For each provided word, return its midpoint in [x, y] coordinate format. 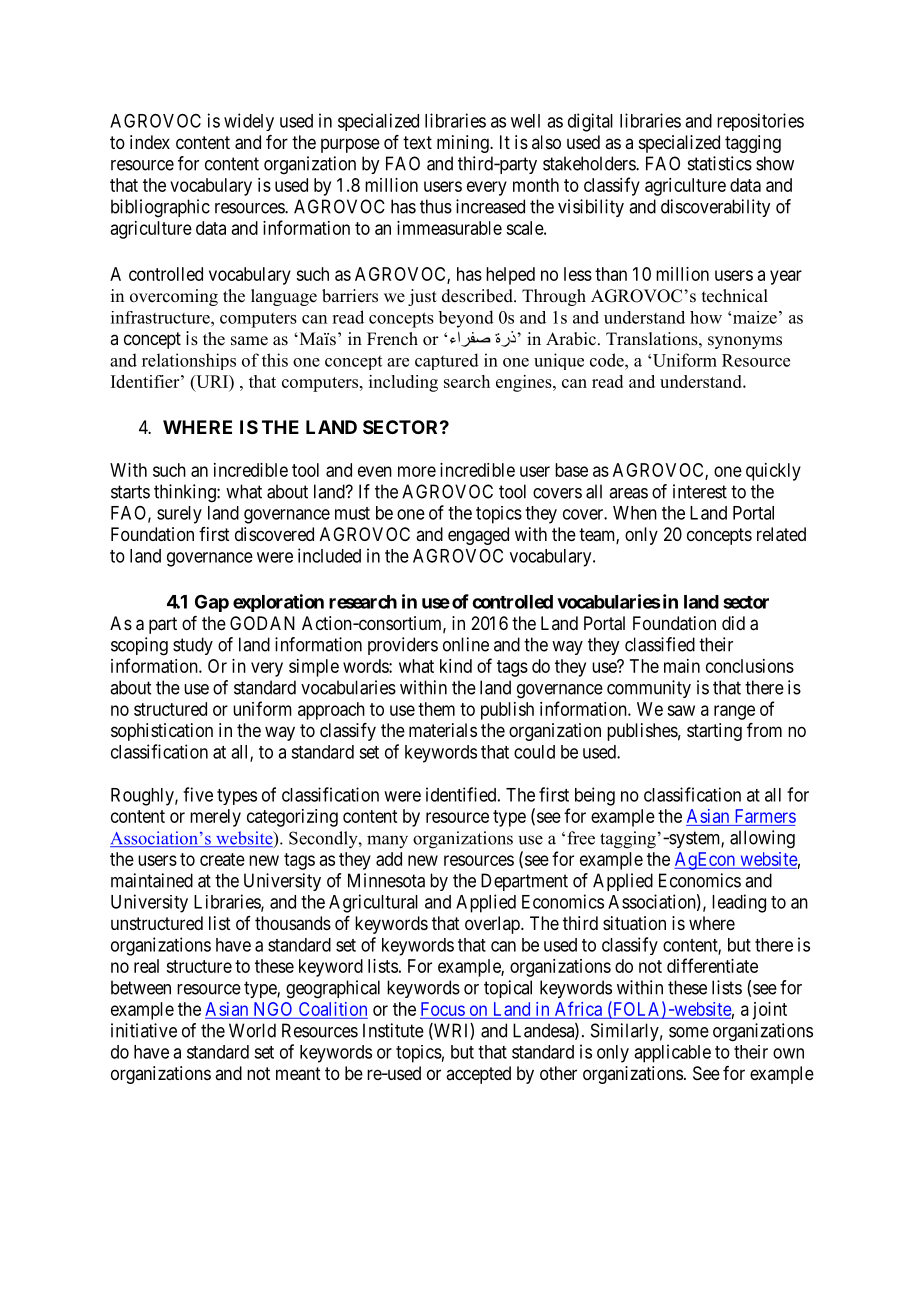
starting [714, 732]
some [689, 1032]
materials [443, 730]
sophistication [162, 732]
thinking [186, 493]
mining [464, 144]
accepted [478, 1075]
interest [700, 491]
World [252, 1030]
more [417, 471]
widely [249, 122]
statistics [720, 163]
